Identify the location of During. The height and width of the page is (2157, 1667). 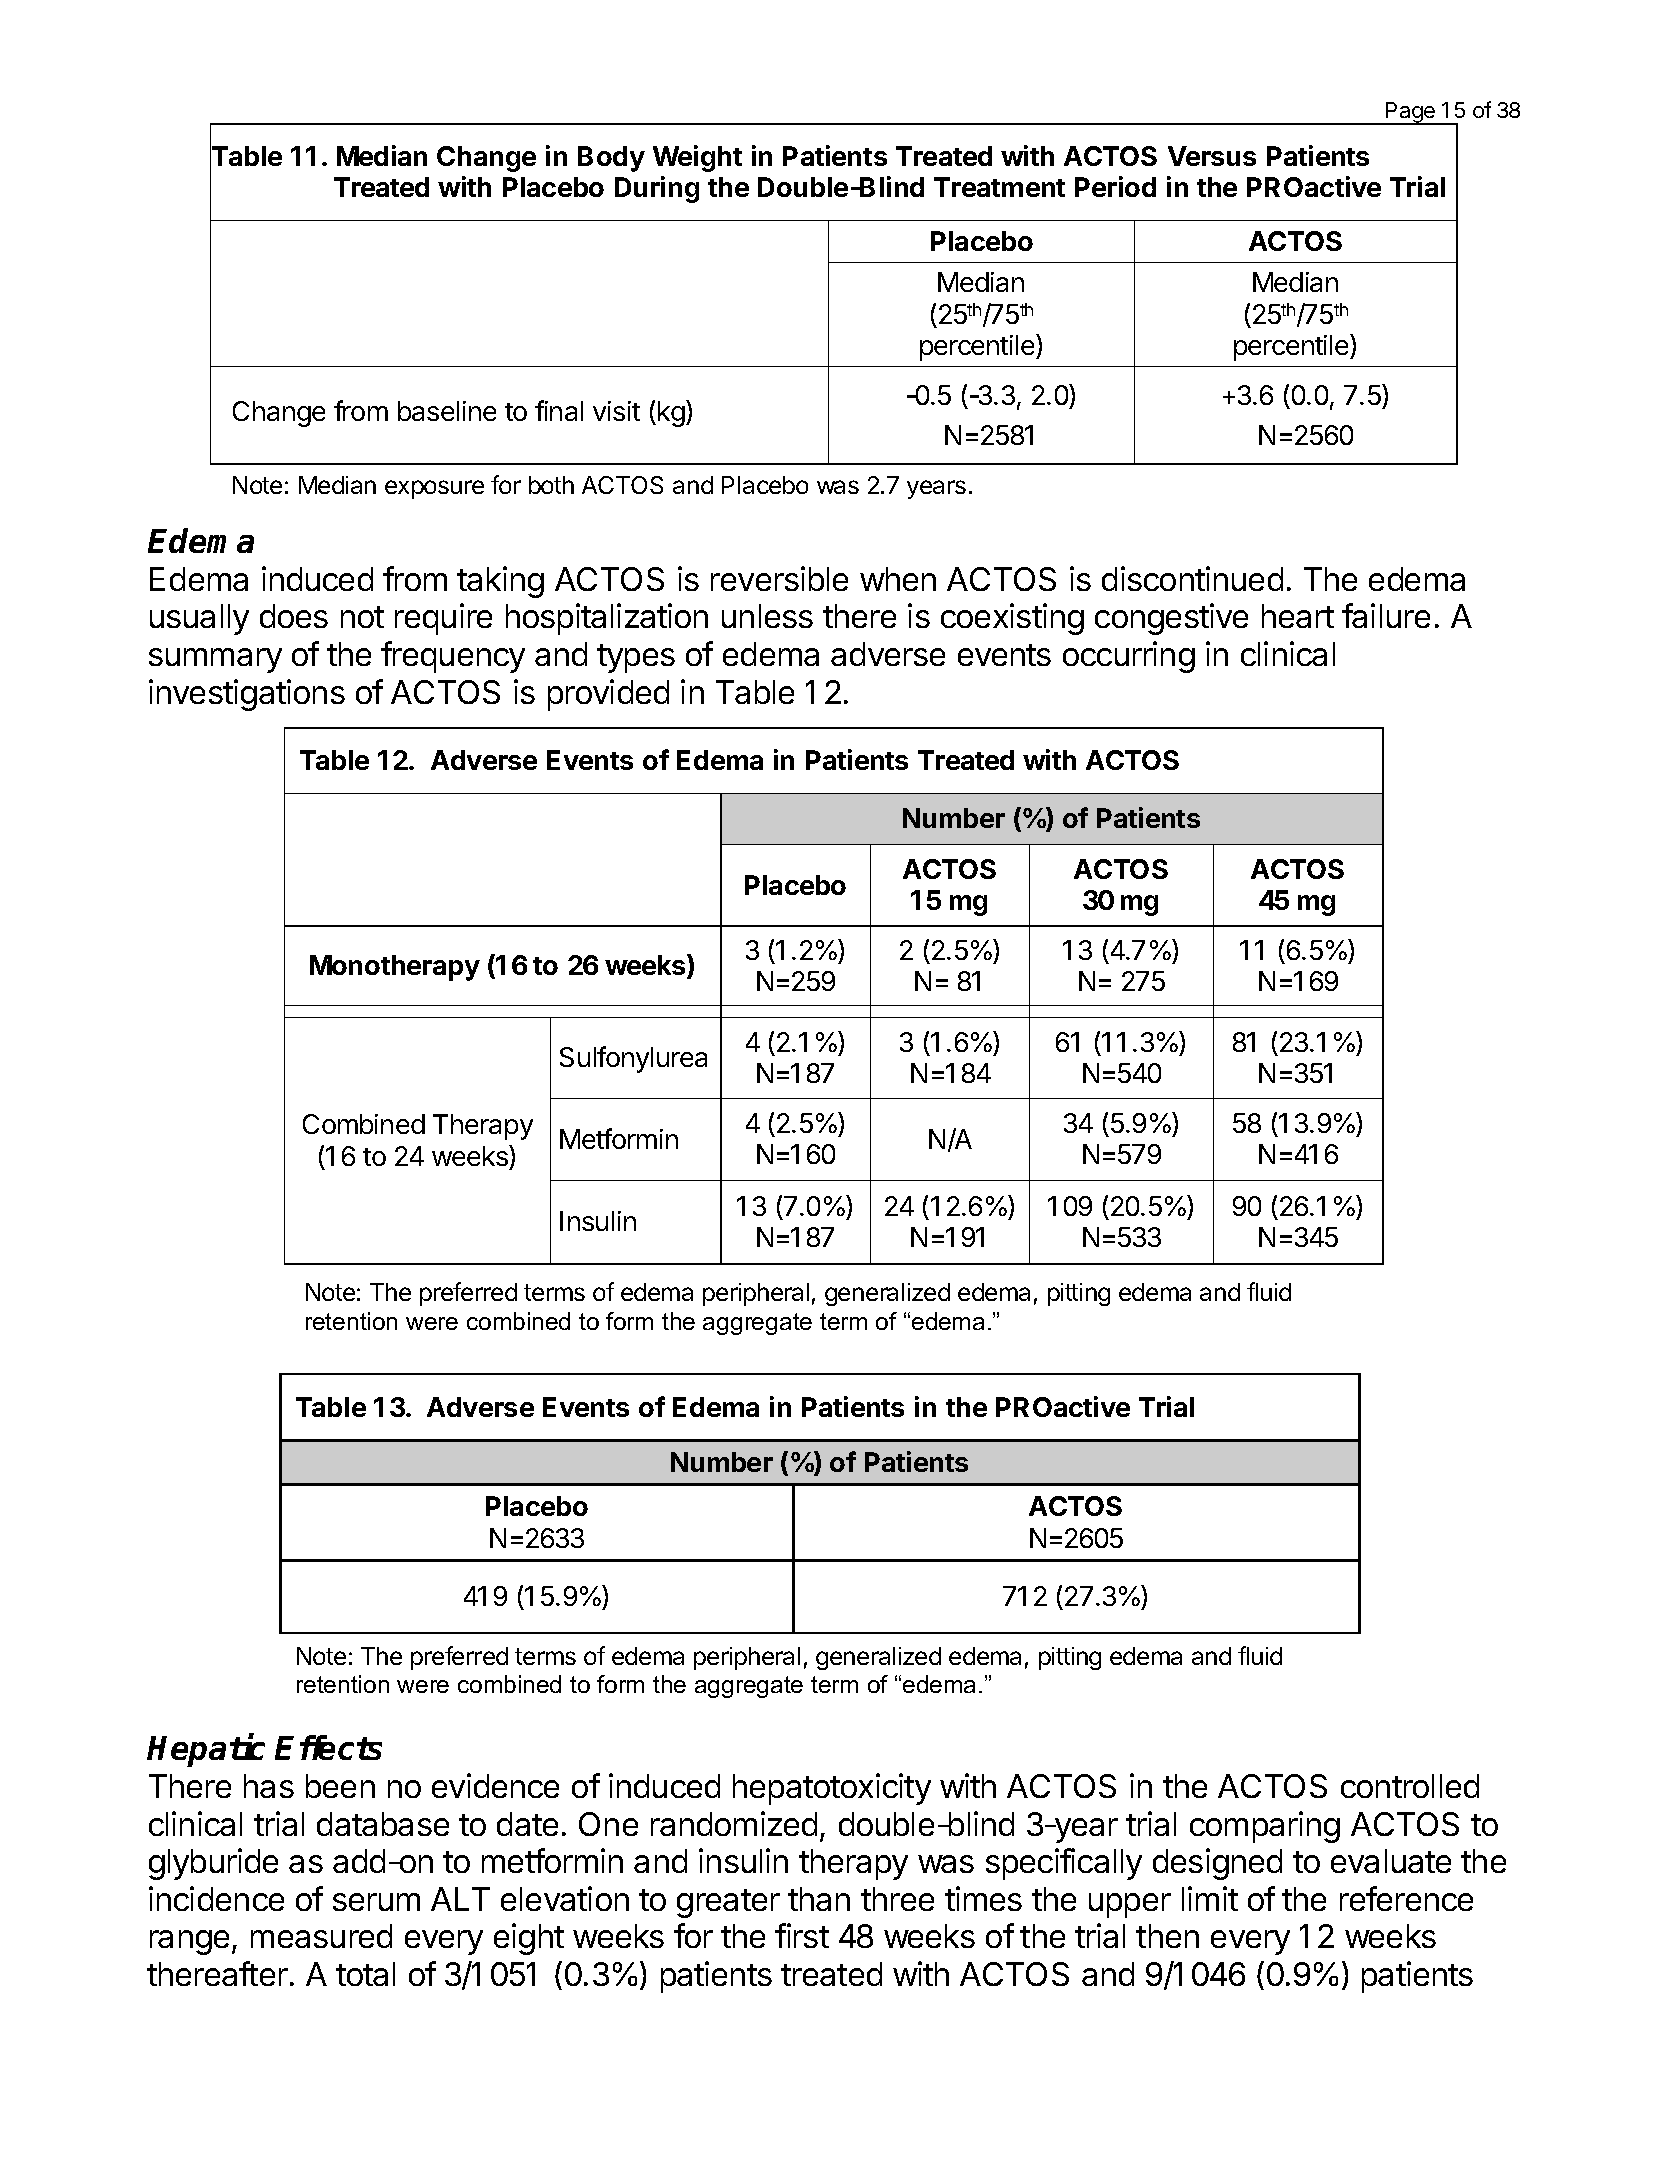
(657, 189).
